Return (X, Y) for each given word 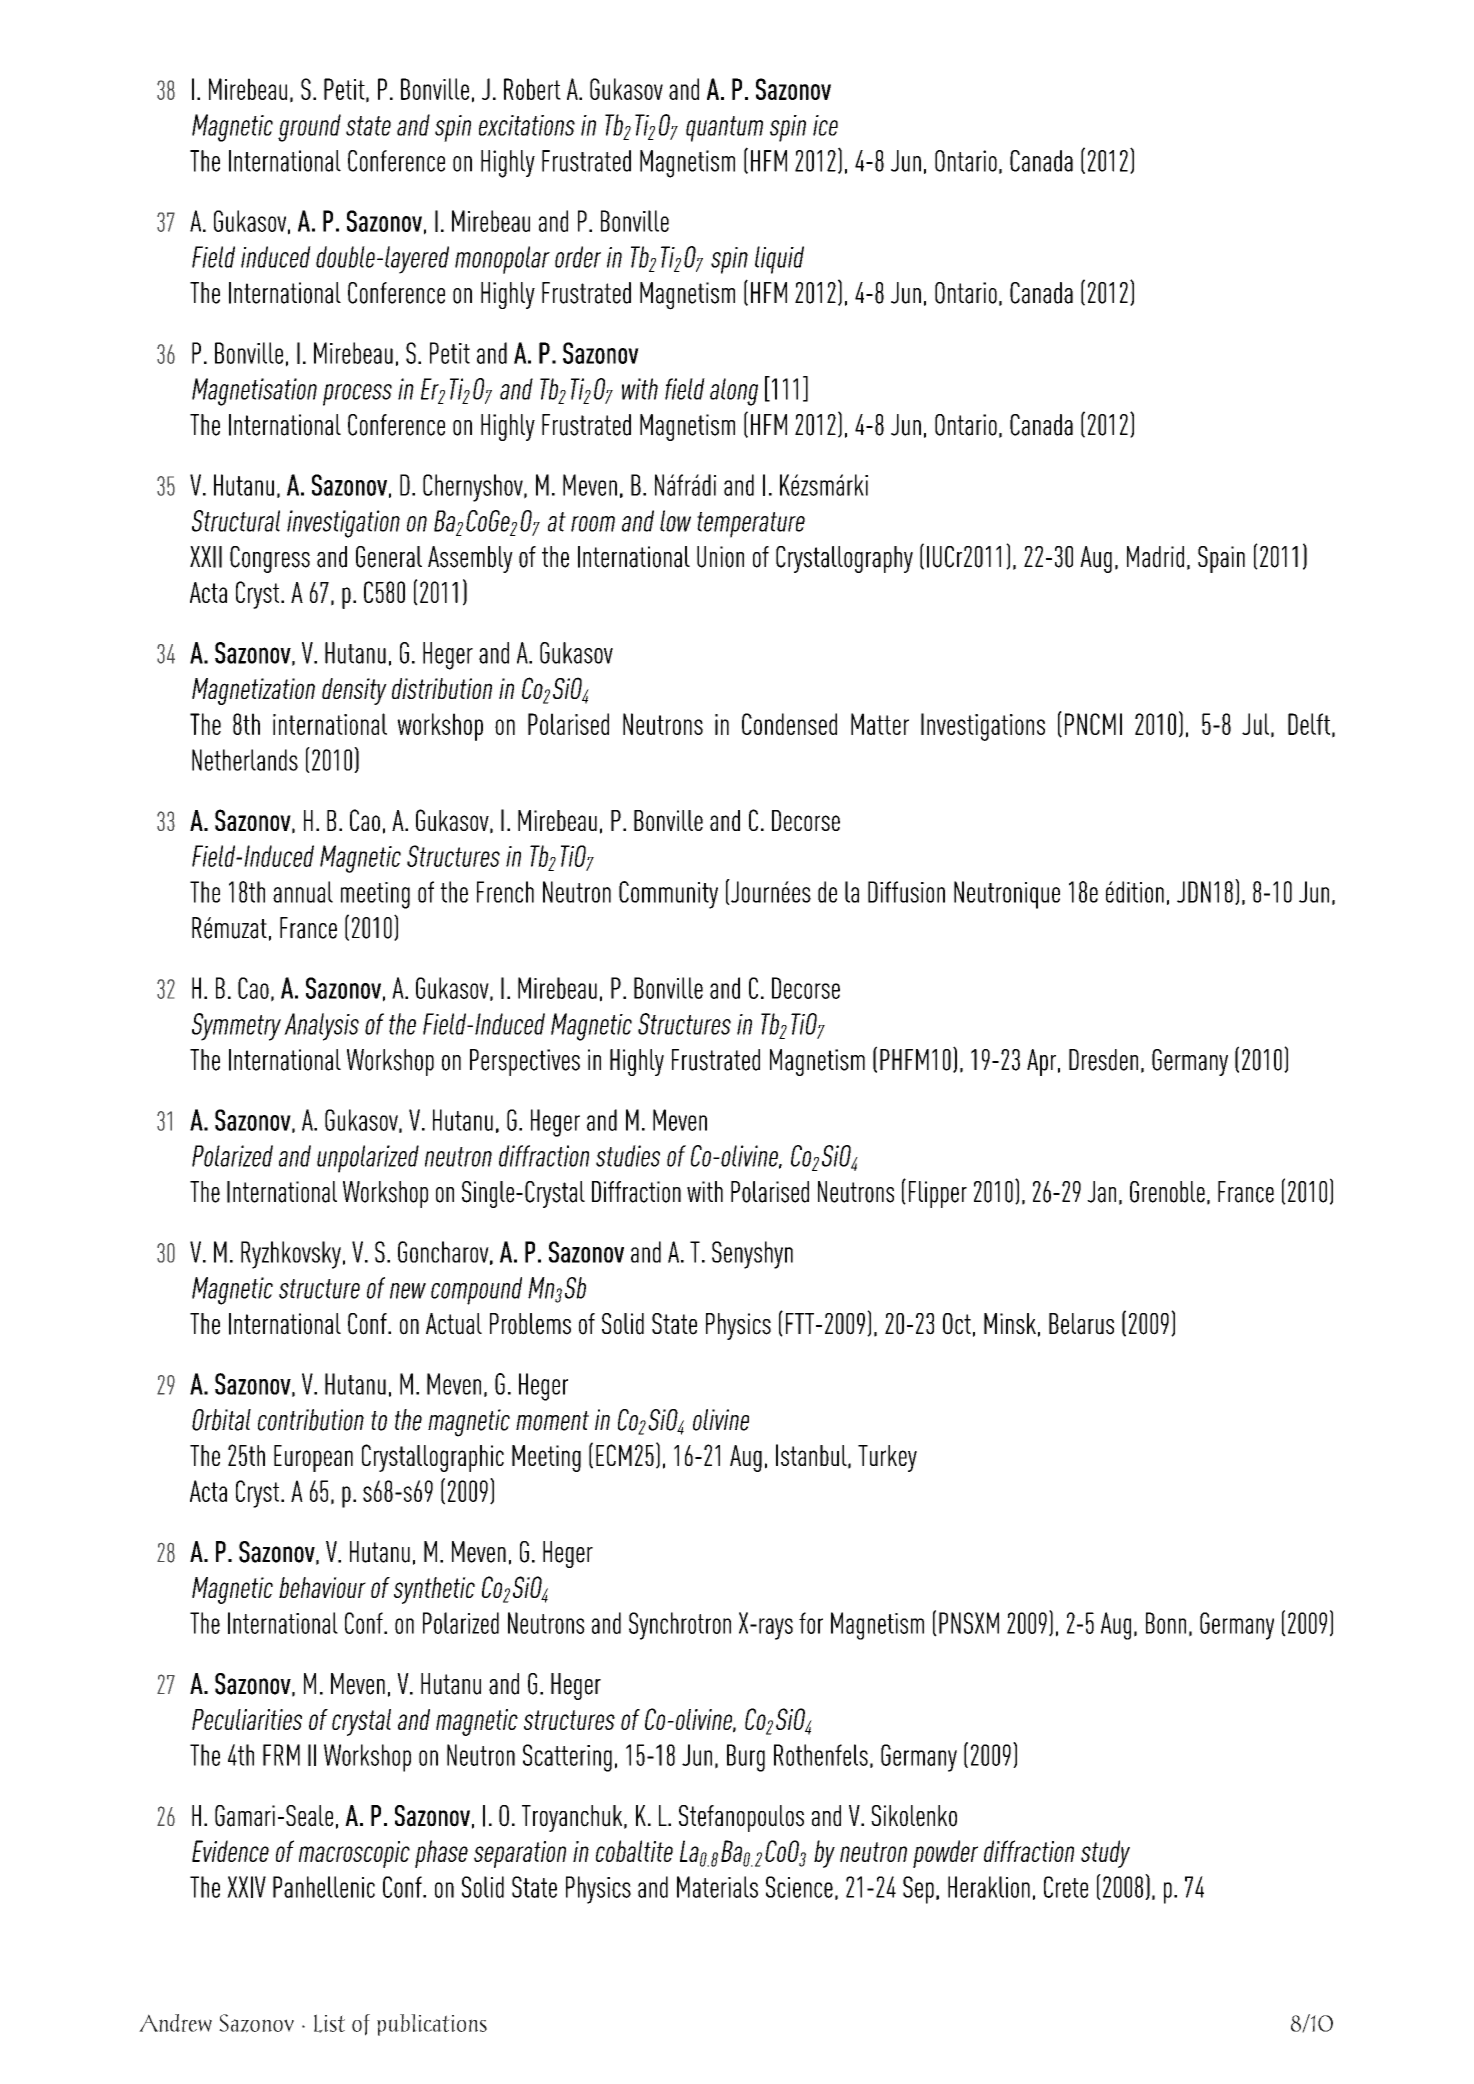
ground (309, 128)
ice (825, 125)
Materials (717, 1887)
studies (628, 1156)
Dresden (1103, 1060)
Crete (1066, 1887)
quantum (724, 129)
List (329, 2023)
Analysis (321, 1027)
